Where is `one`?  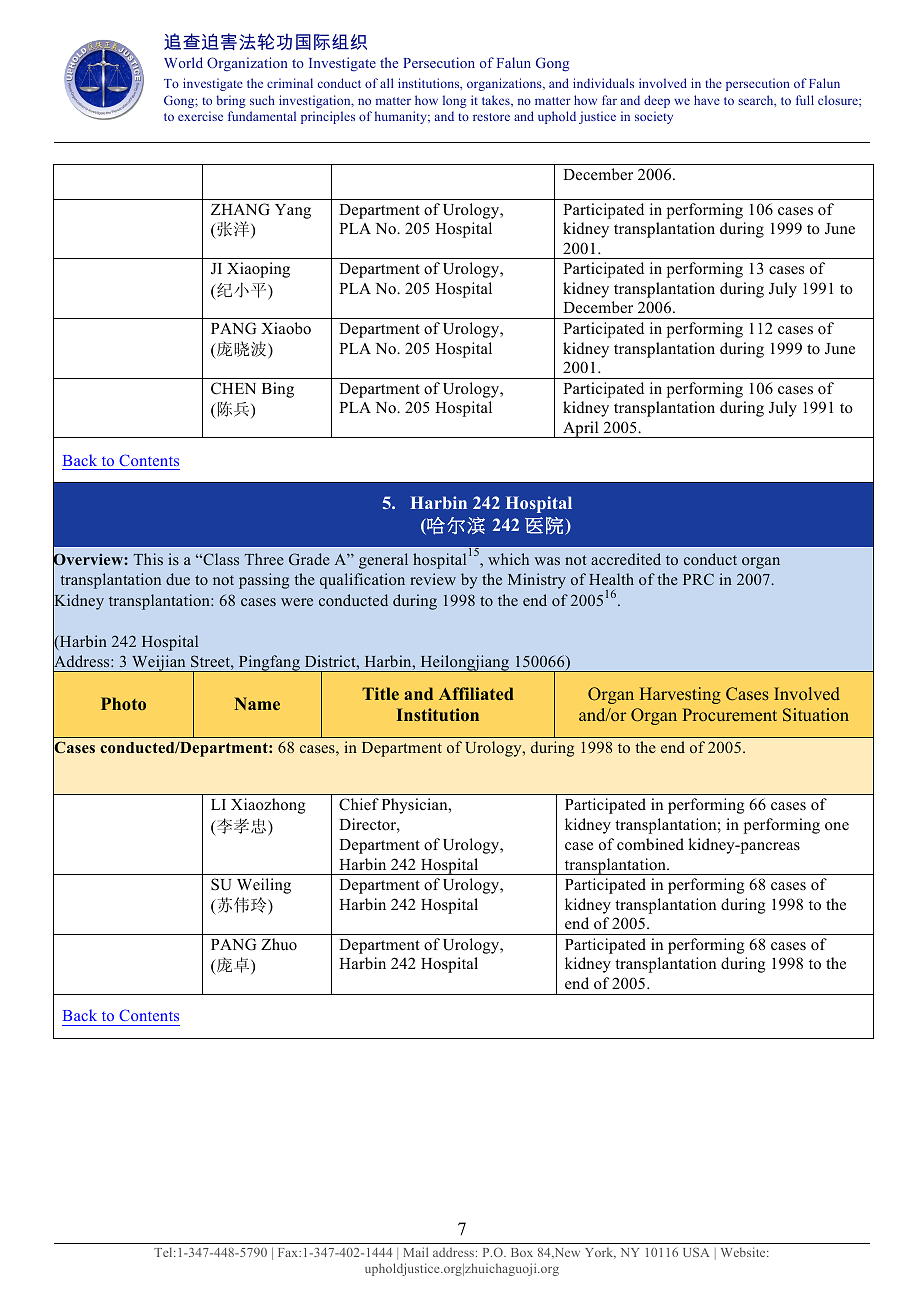
one is located at coordinates (837, 826).
